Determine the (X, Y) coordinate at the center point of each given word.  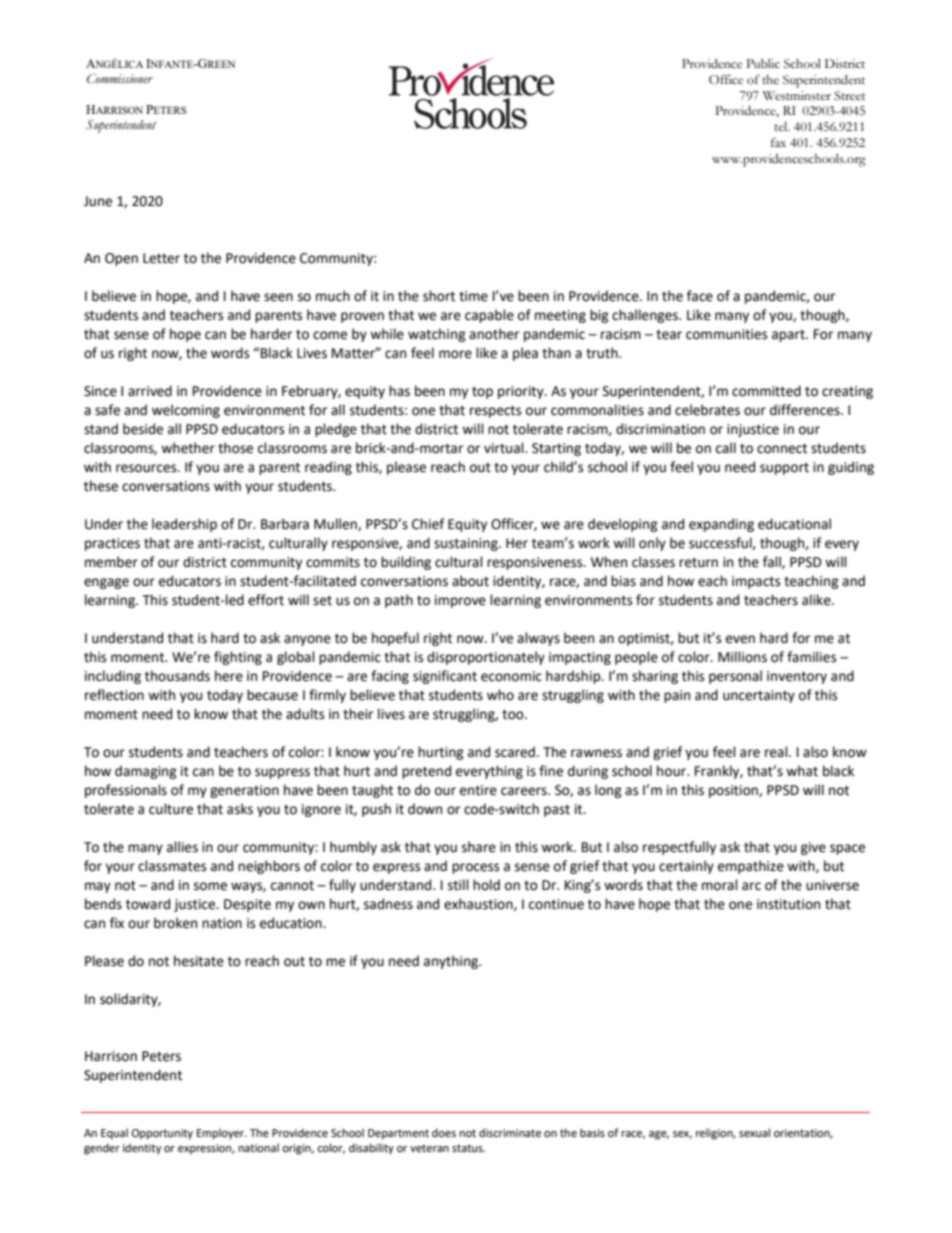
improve (460, 601)
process (475, 868)
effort (266, 600)
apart (789, 336)
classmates (172, 866)
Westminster (797, 96)
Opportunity (162, 1134)
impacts (756, 582)
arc (751, 886)
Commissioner (120, 78)
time (473, 296)
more (455, 354)
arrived (150, 391)
